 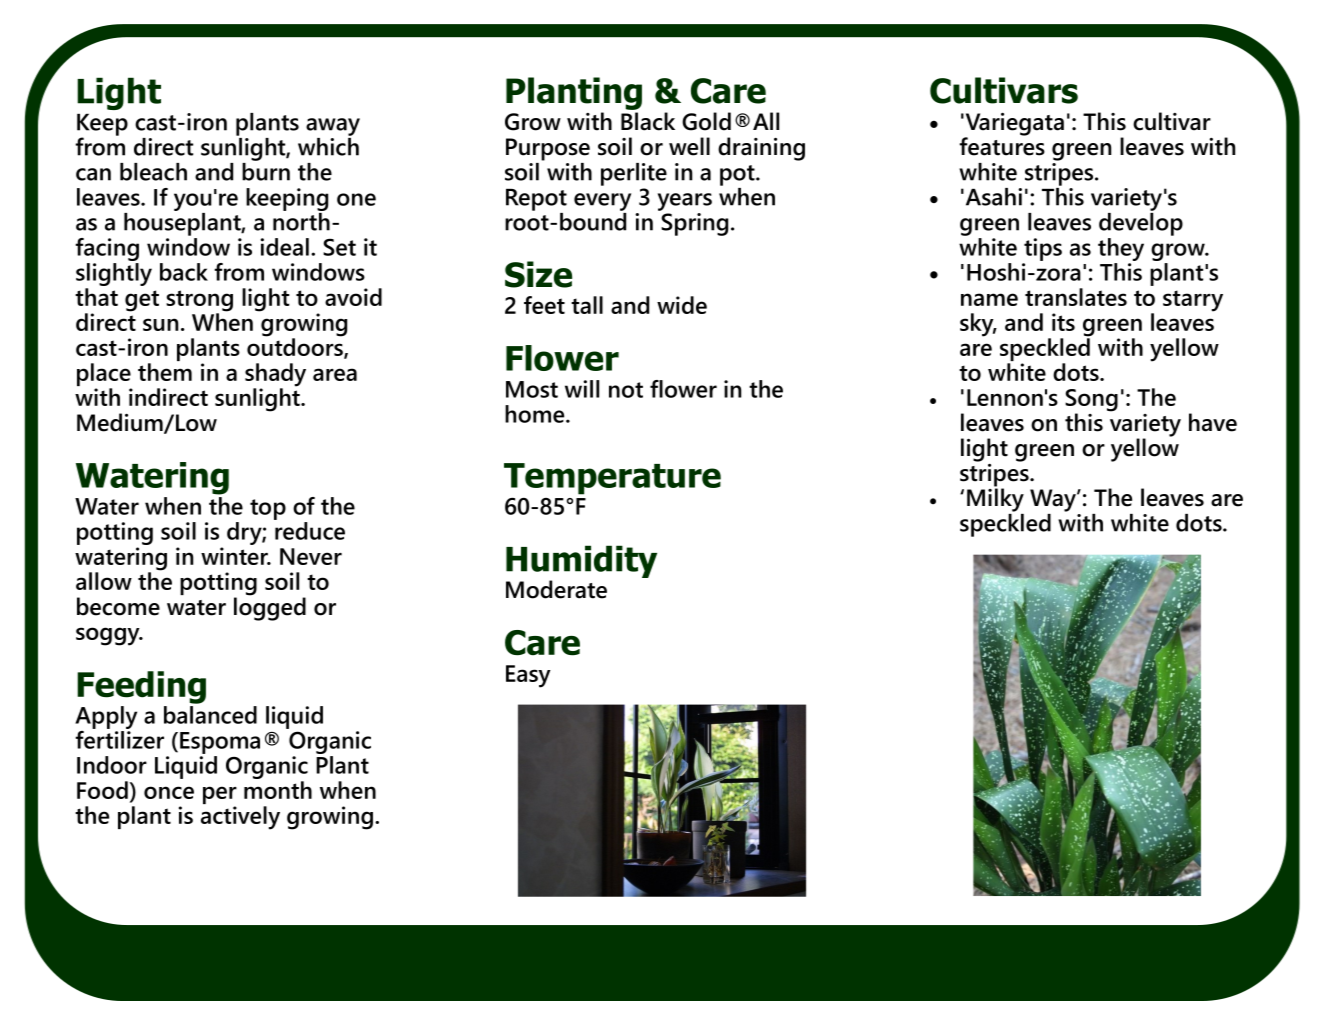 What do you see at coordinates (689, 146) in the document?
I see `well` at bounding box center [689, 146].
